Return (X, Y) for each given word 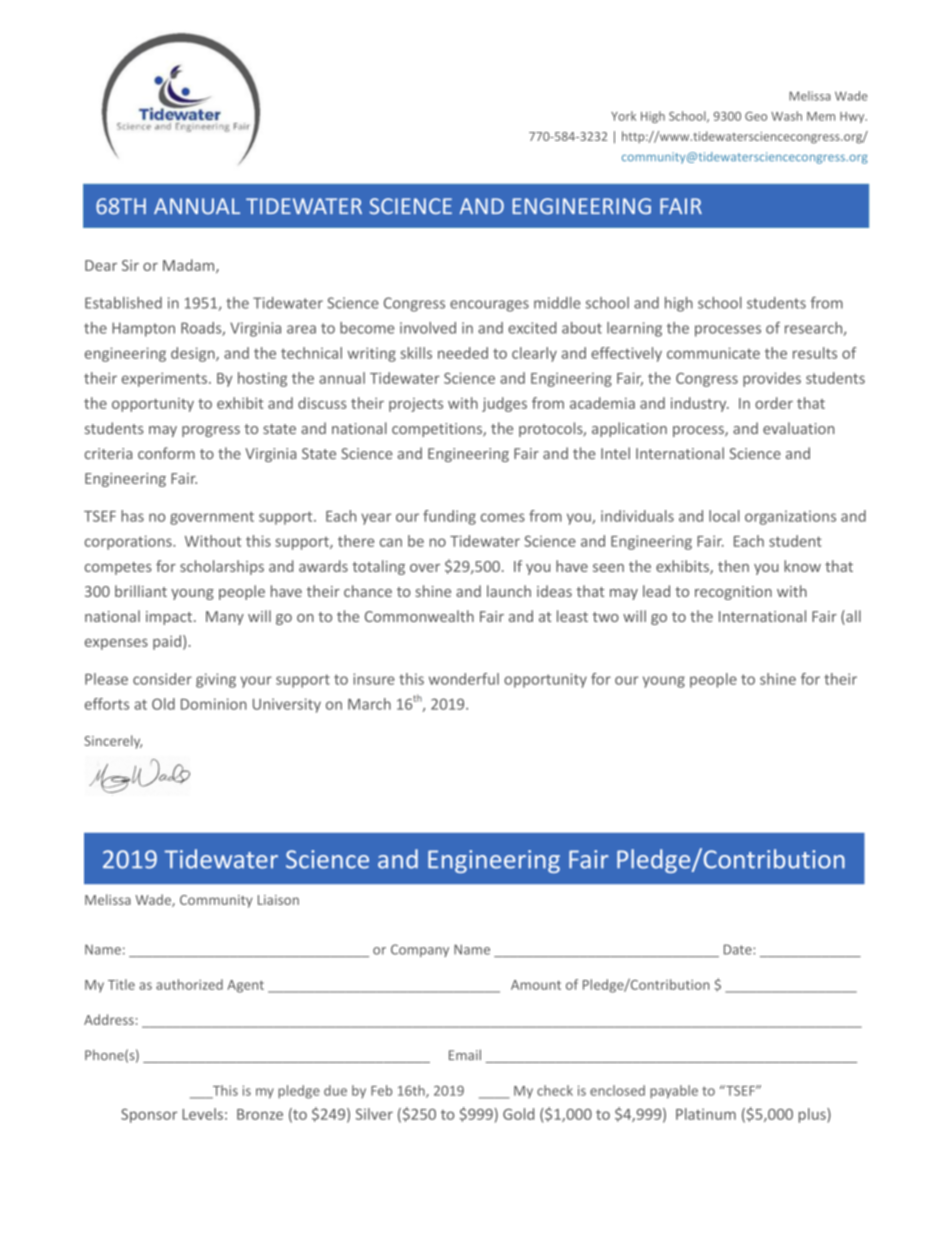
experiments (164, 379)
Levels (202, 1114)
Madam (190, 266)
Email (465, 1055)
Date (739, 949)
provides (772, 379)
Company (420, 950)
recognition (733, 593)
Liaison (278, 900)
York (623, 116)
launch (509, 591)
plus (813, 1115)
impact (169, 618)
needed (463, 353)
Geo (756, 116)
